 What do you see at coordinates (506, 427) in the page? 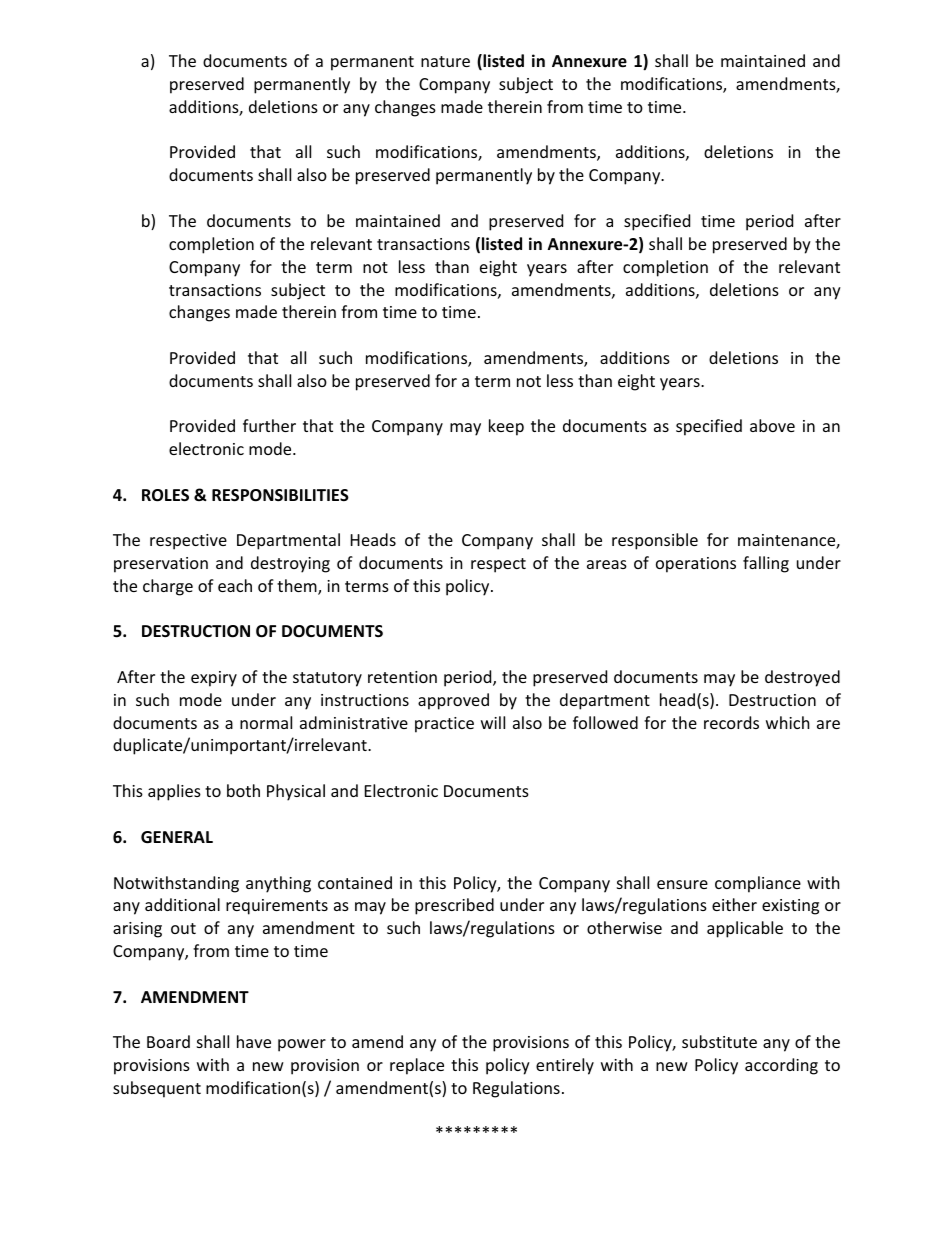
I see `keep` at bounding box center [506, 427].
